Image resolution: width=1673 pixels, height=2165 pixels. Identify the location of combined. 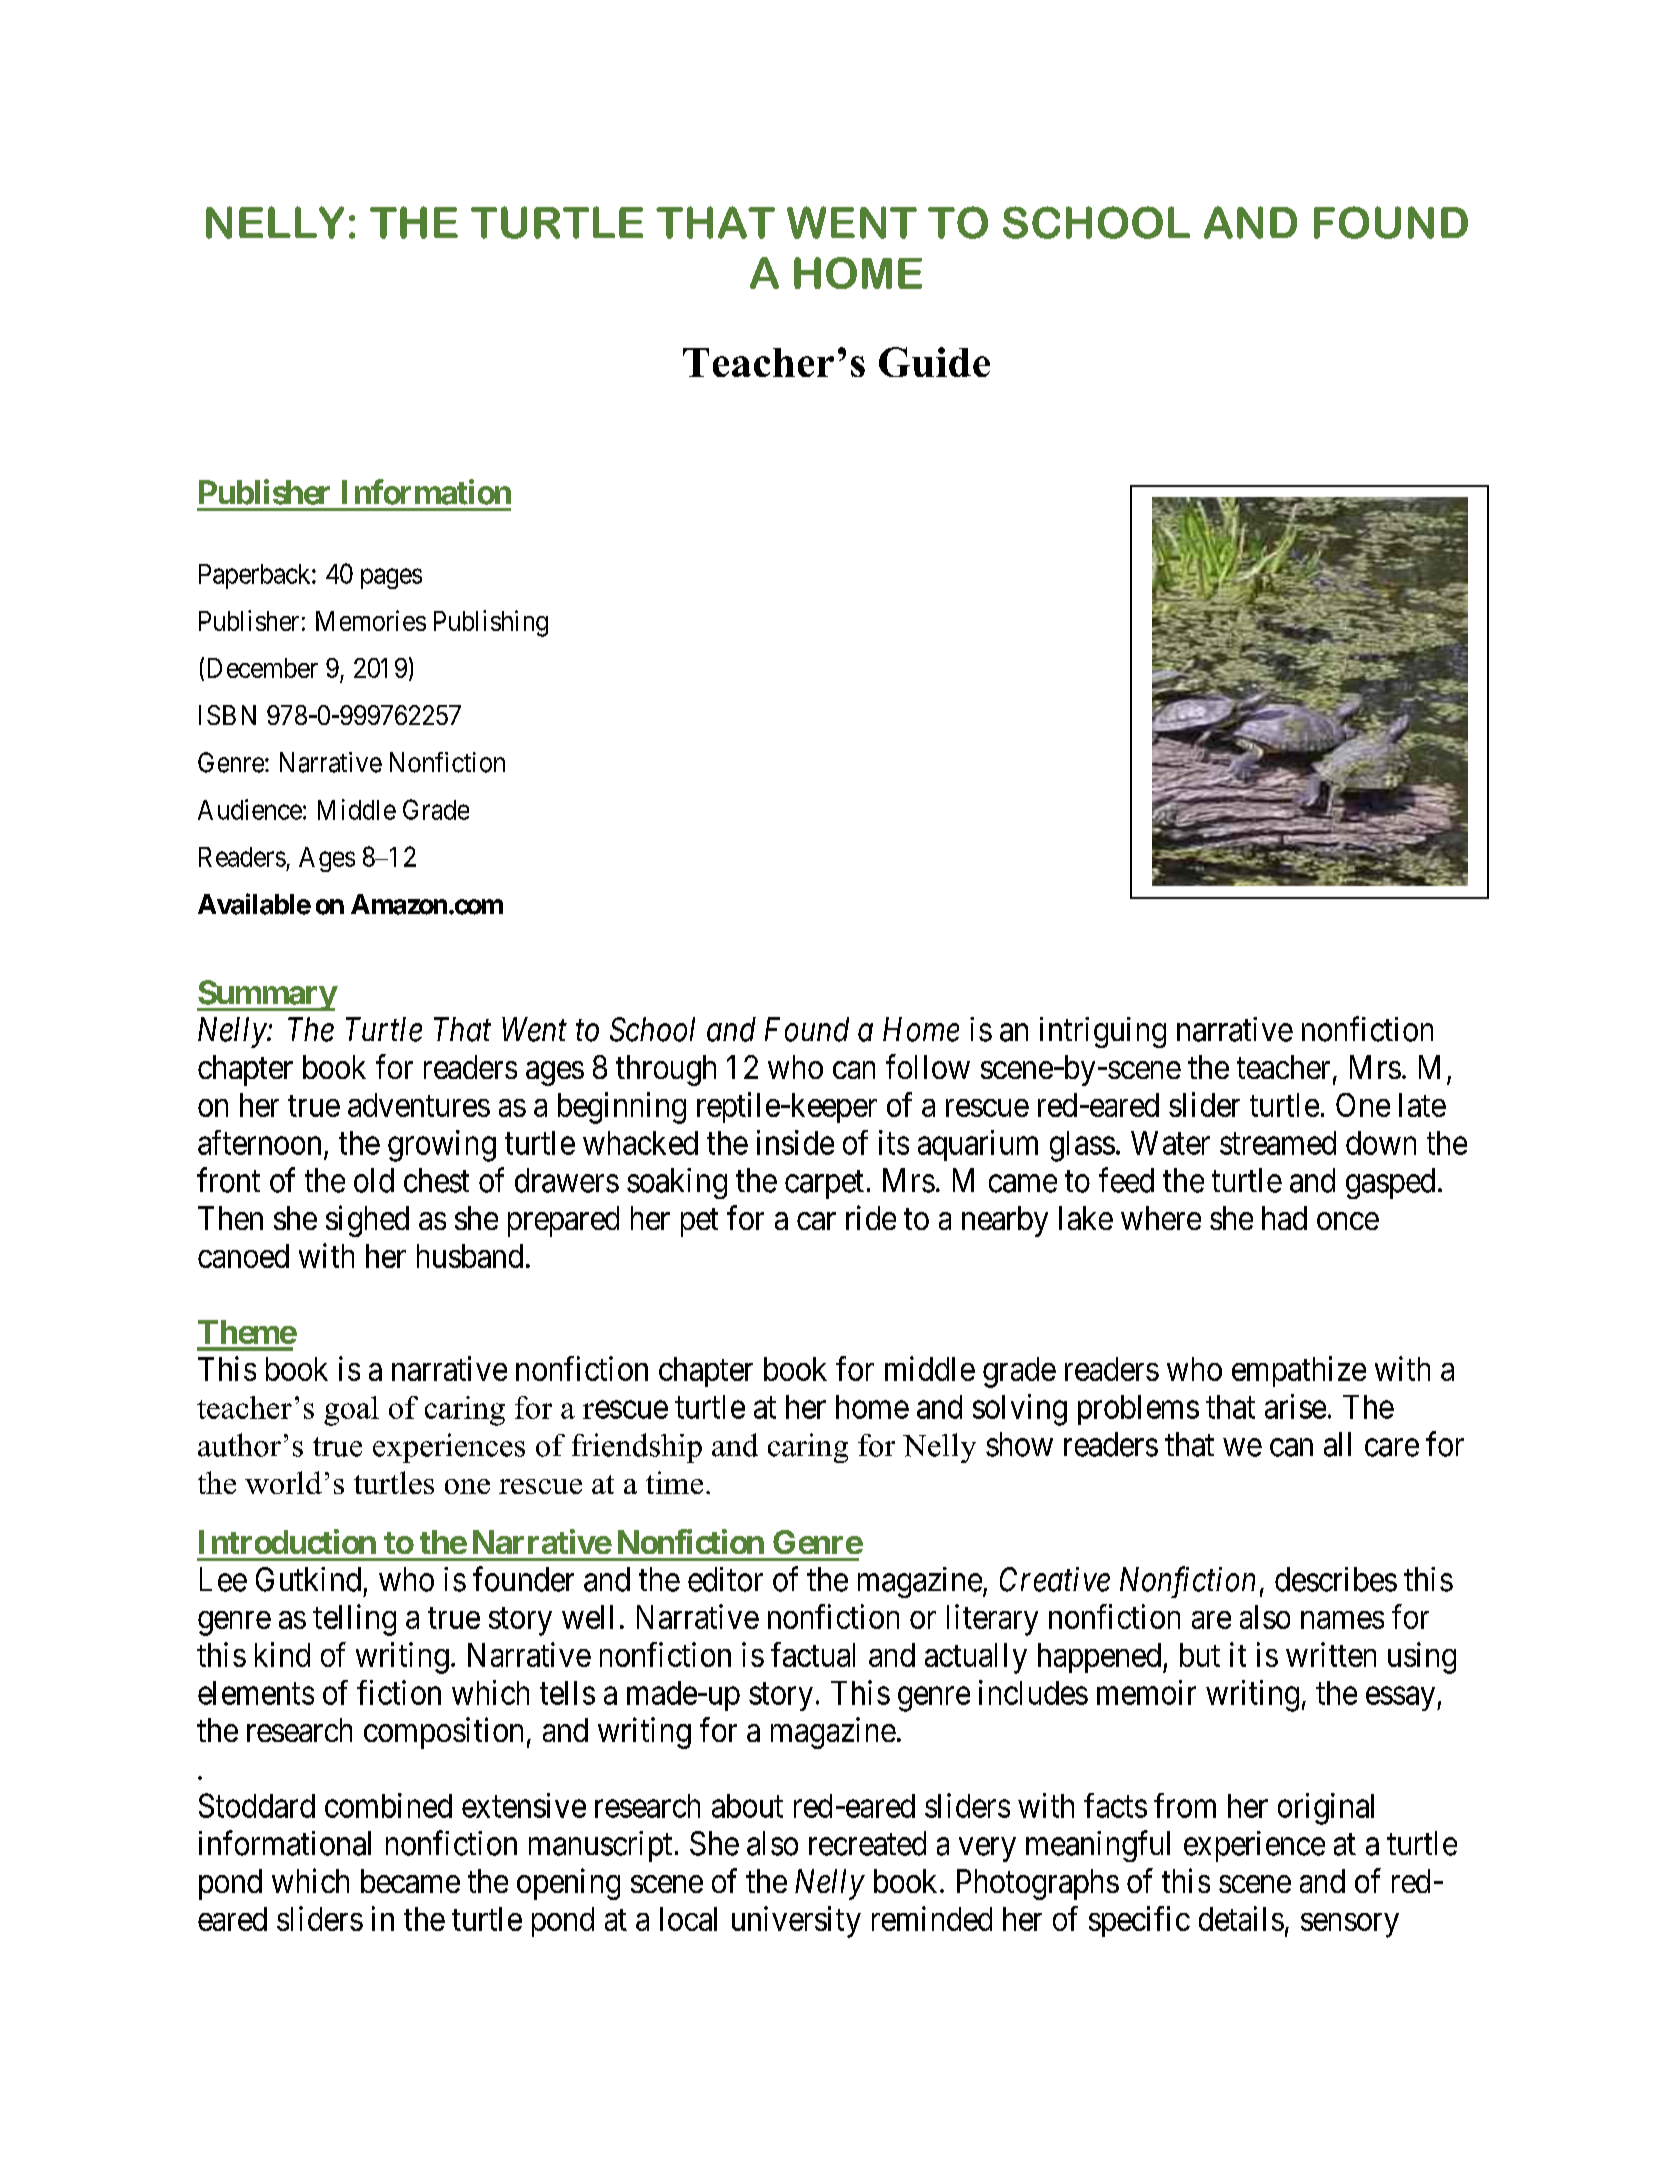
(388, 1805).
